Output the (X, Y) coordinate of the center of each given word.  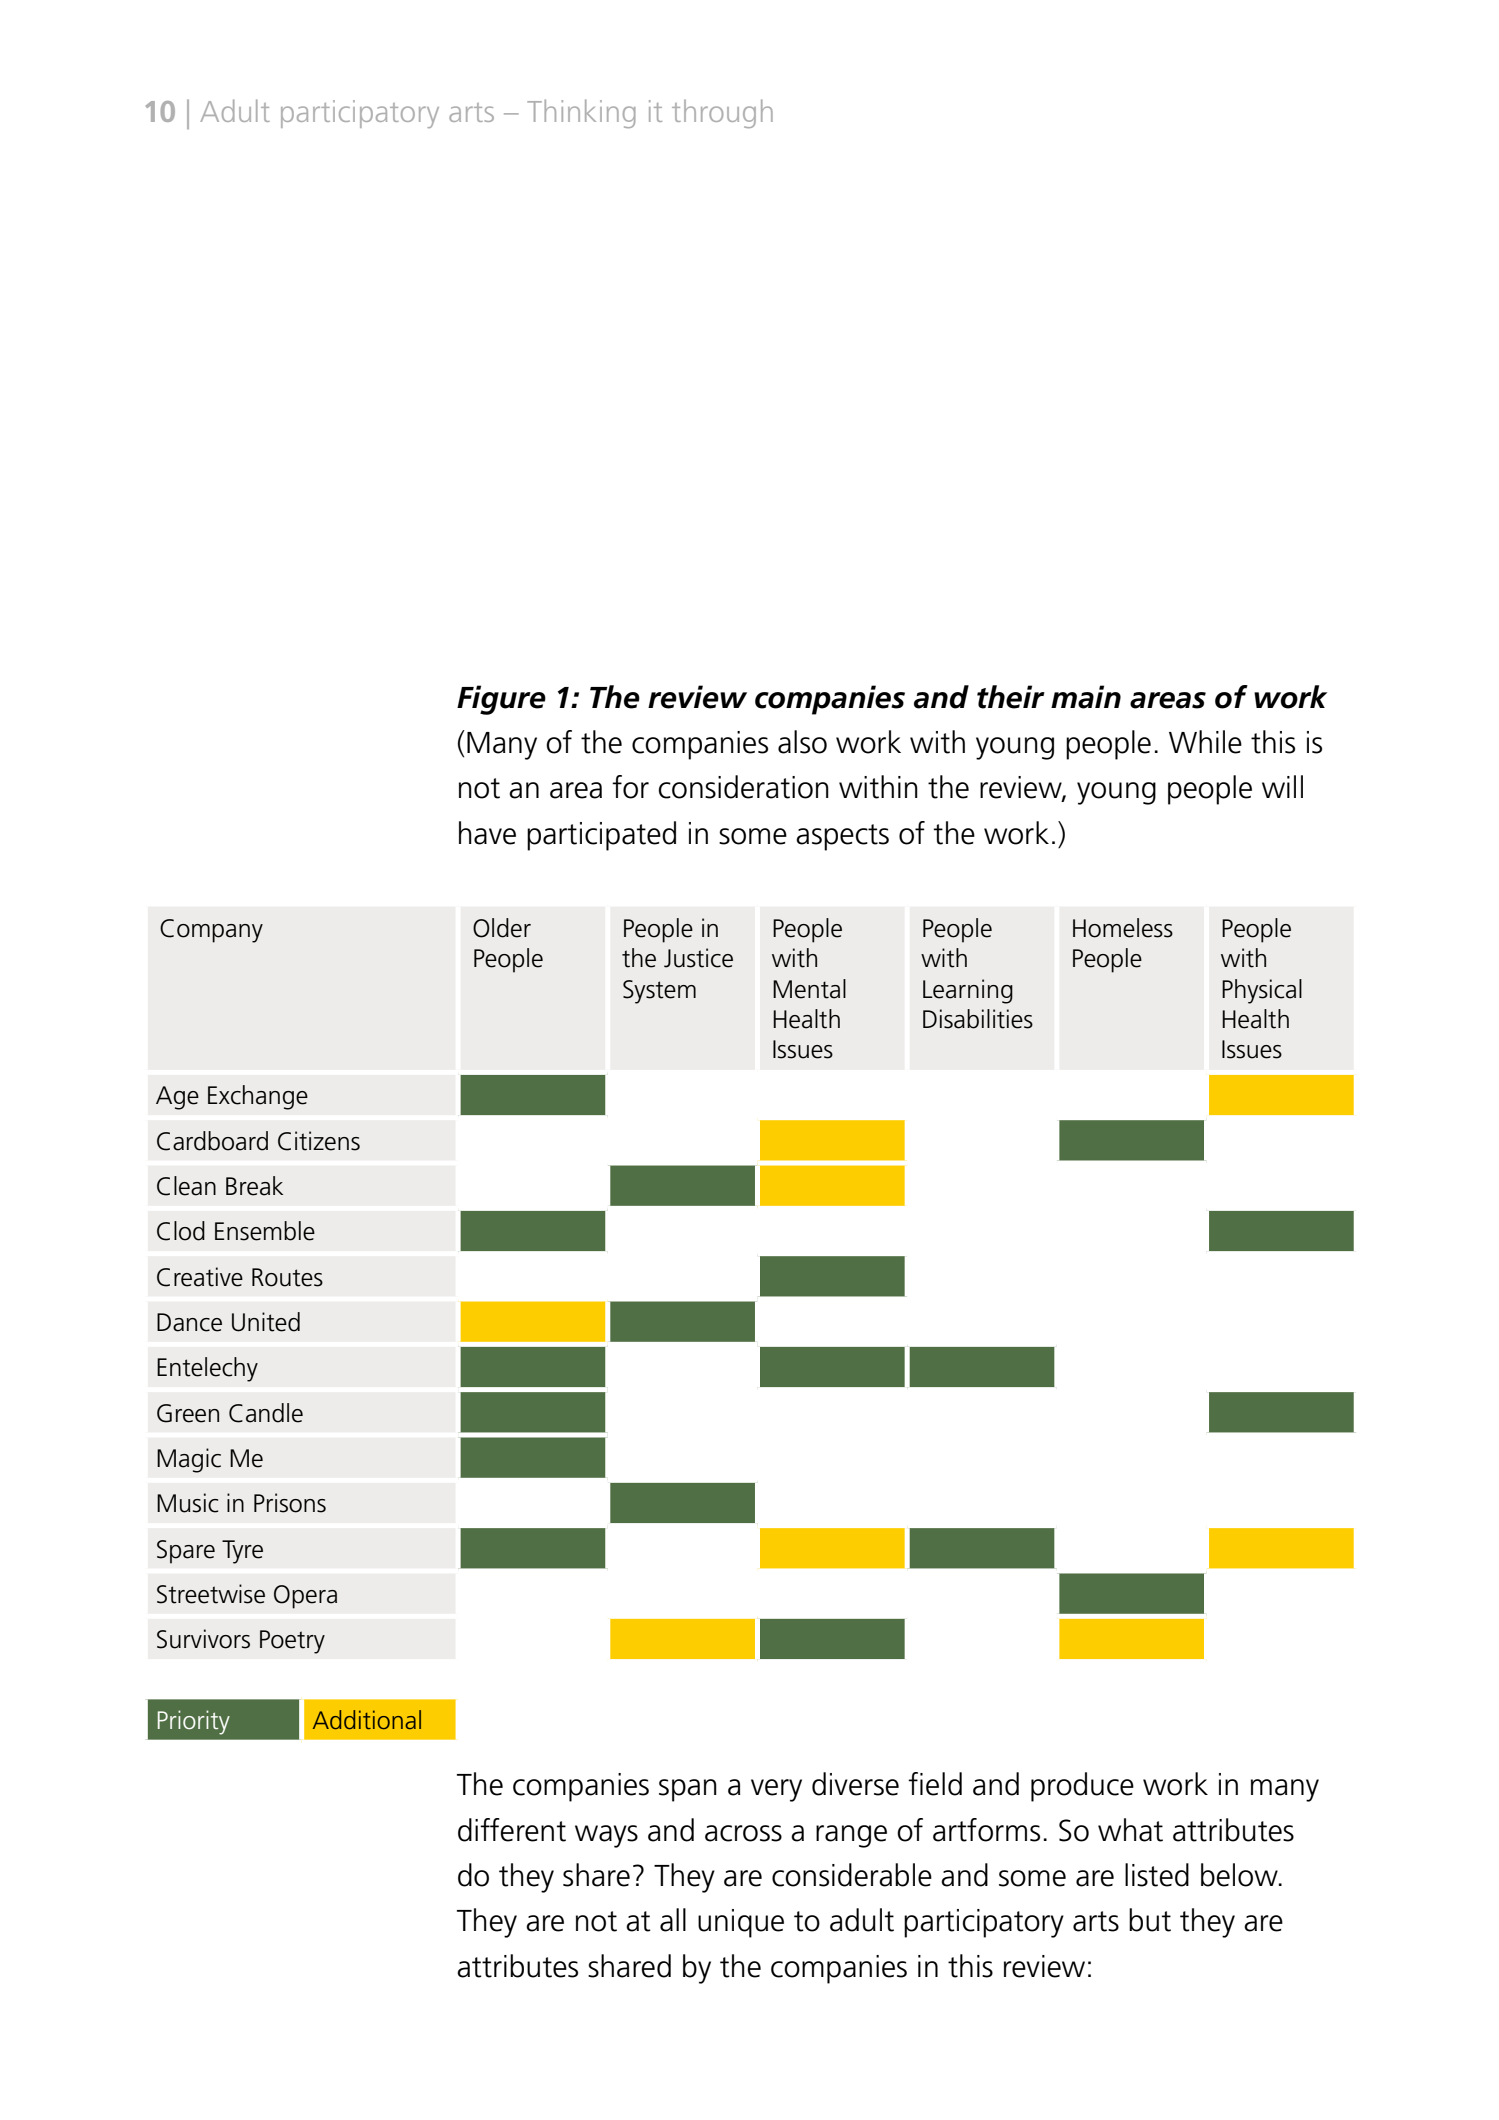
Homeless (1123, 928)
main (1086, 697)
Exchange (258, 1097)
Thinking (581, 113)
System (659, 992)
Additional (367, 1719)
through (722, 113)
